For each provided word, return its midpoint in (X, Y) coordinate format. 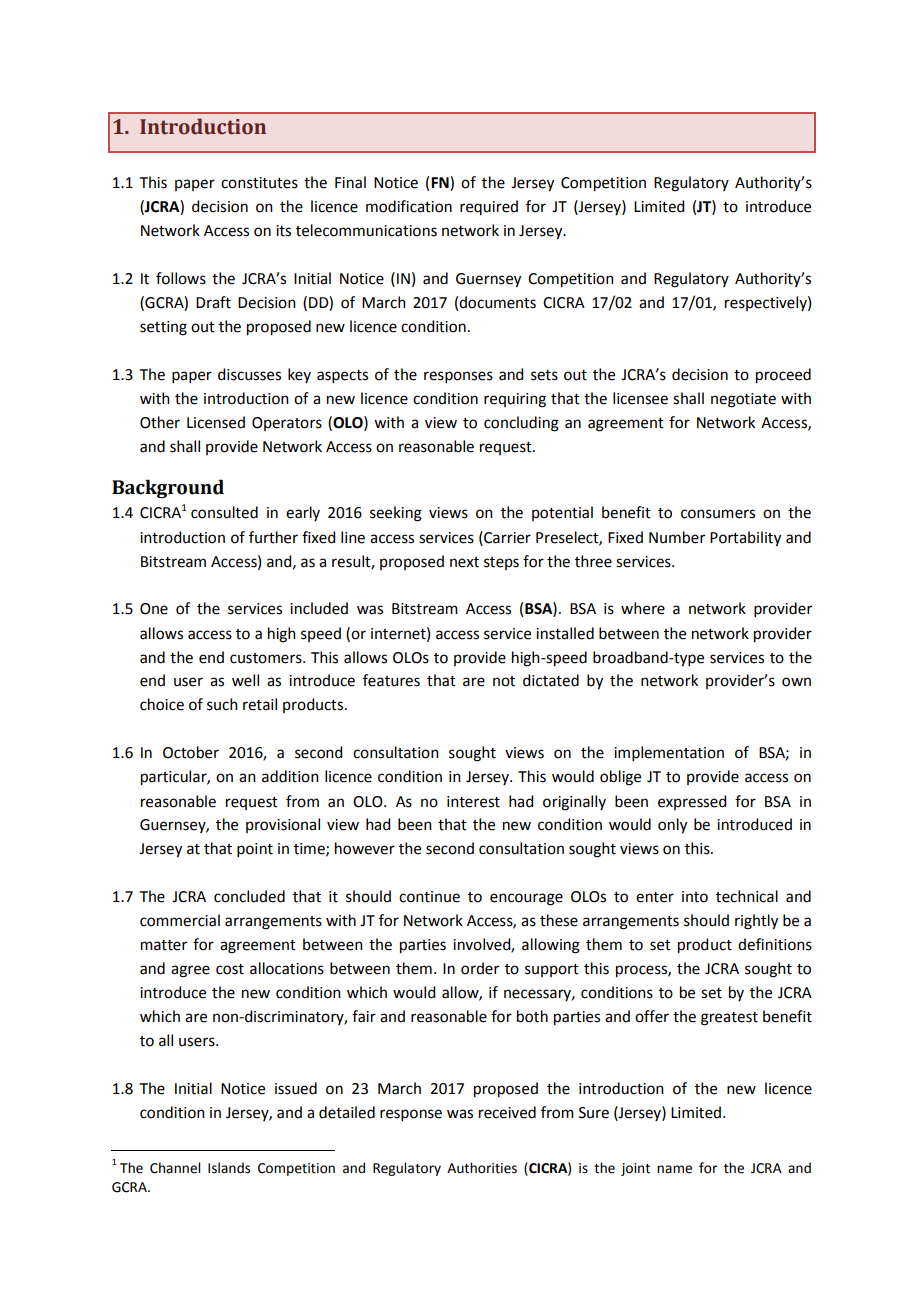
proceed (783, 376)
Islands (229, 1168)
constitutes (259, 183)
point (255, 850)
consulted (224, 512)
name (674, 1169)
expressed (692, 802)
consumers (718, 514)
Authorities (482, 1168)
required (489, 207)
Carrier (506, 537)
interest (473, 802)
